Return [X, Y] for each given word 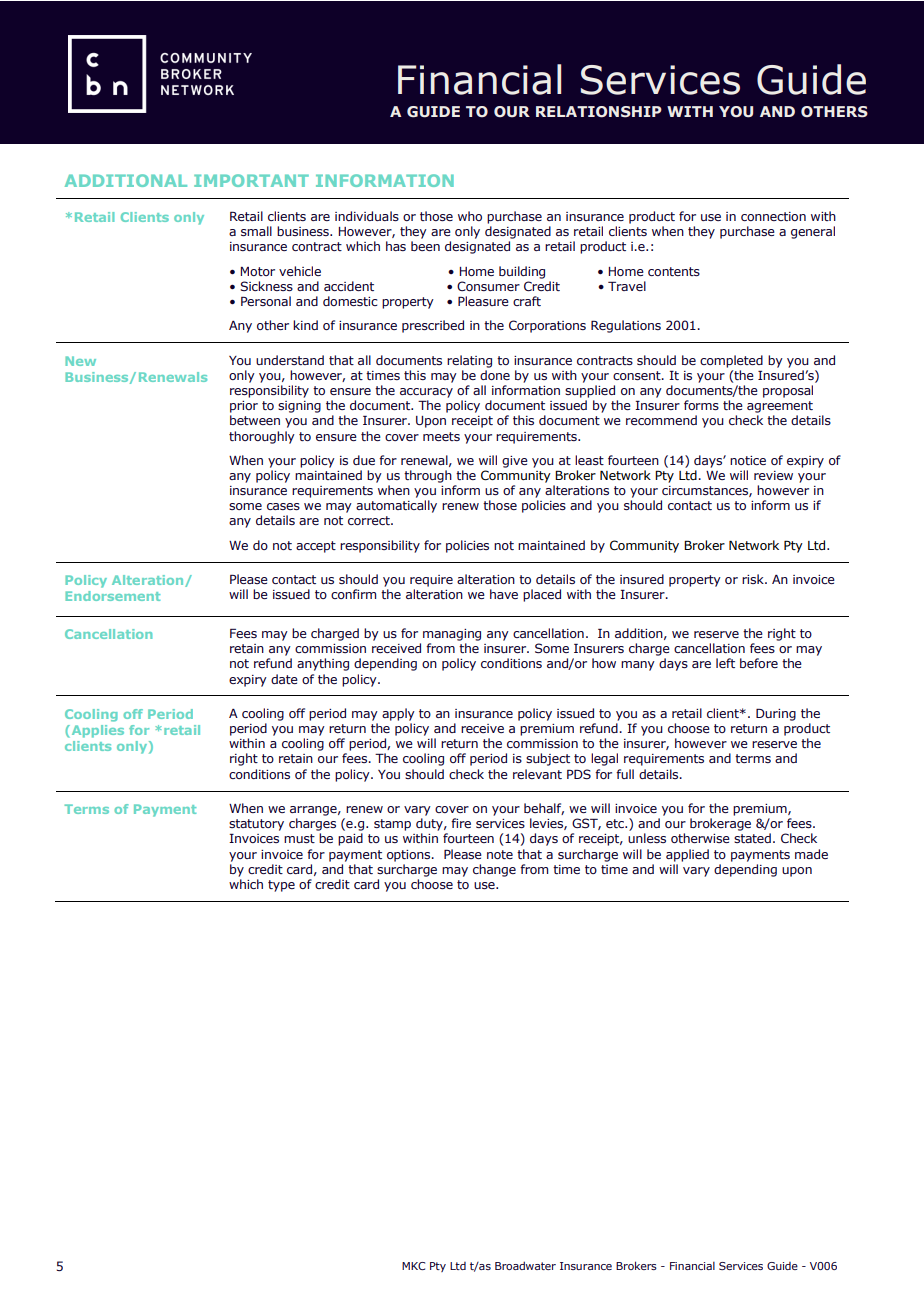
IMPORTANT [251, 180]
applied [687, 855]
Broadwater [525, 1265]
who [470, 216]
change [494, 870]
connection [773, 216]
